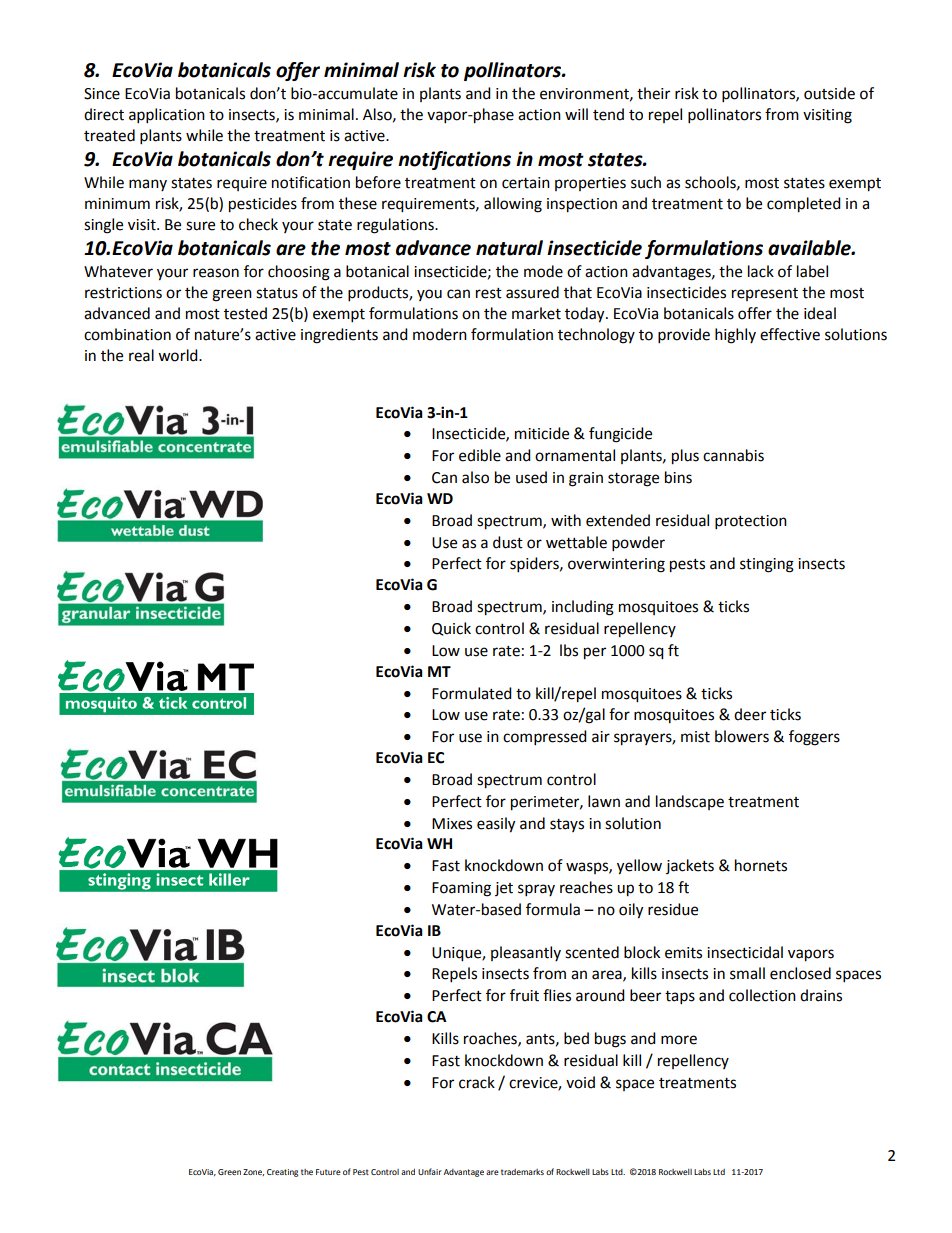 The height and width of the screenshot is (1233, 952). I want to click on Quick, so click(451, 629).
